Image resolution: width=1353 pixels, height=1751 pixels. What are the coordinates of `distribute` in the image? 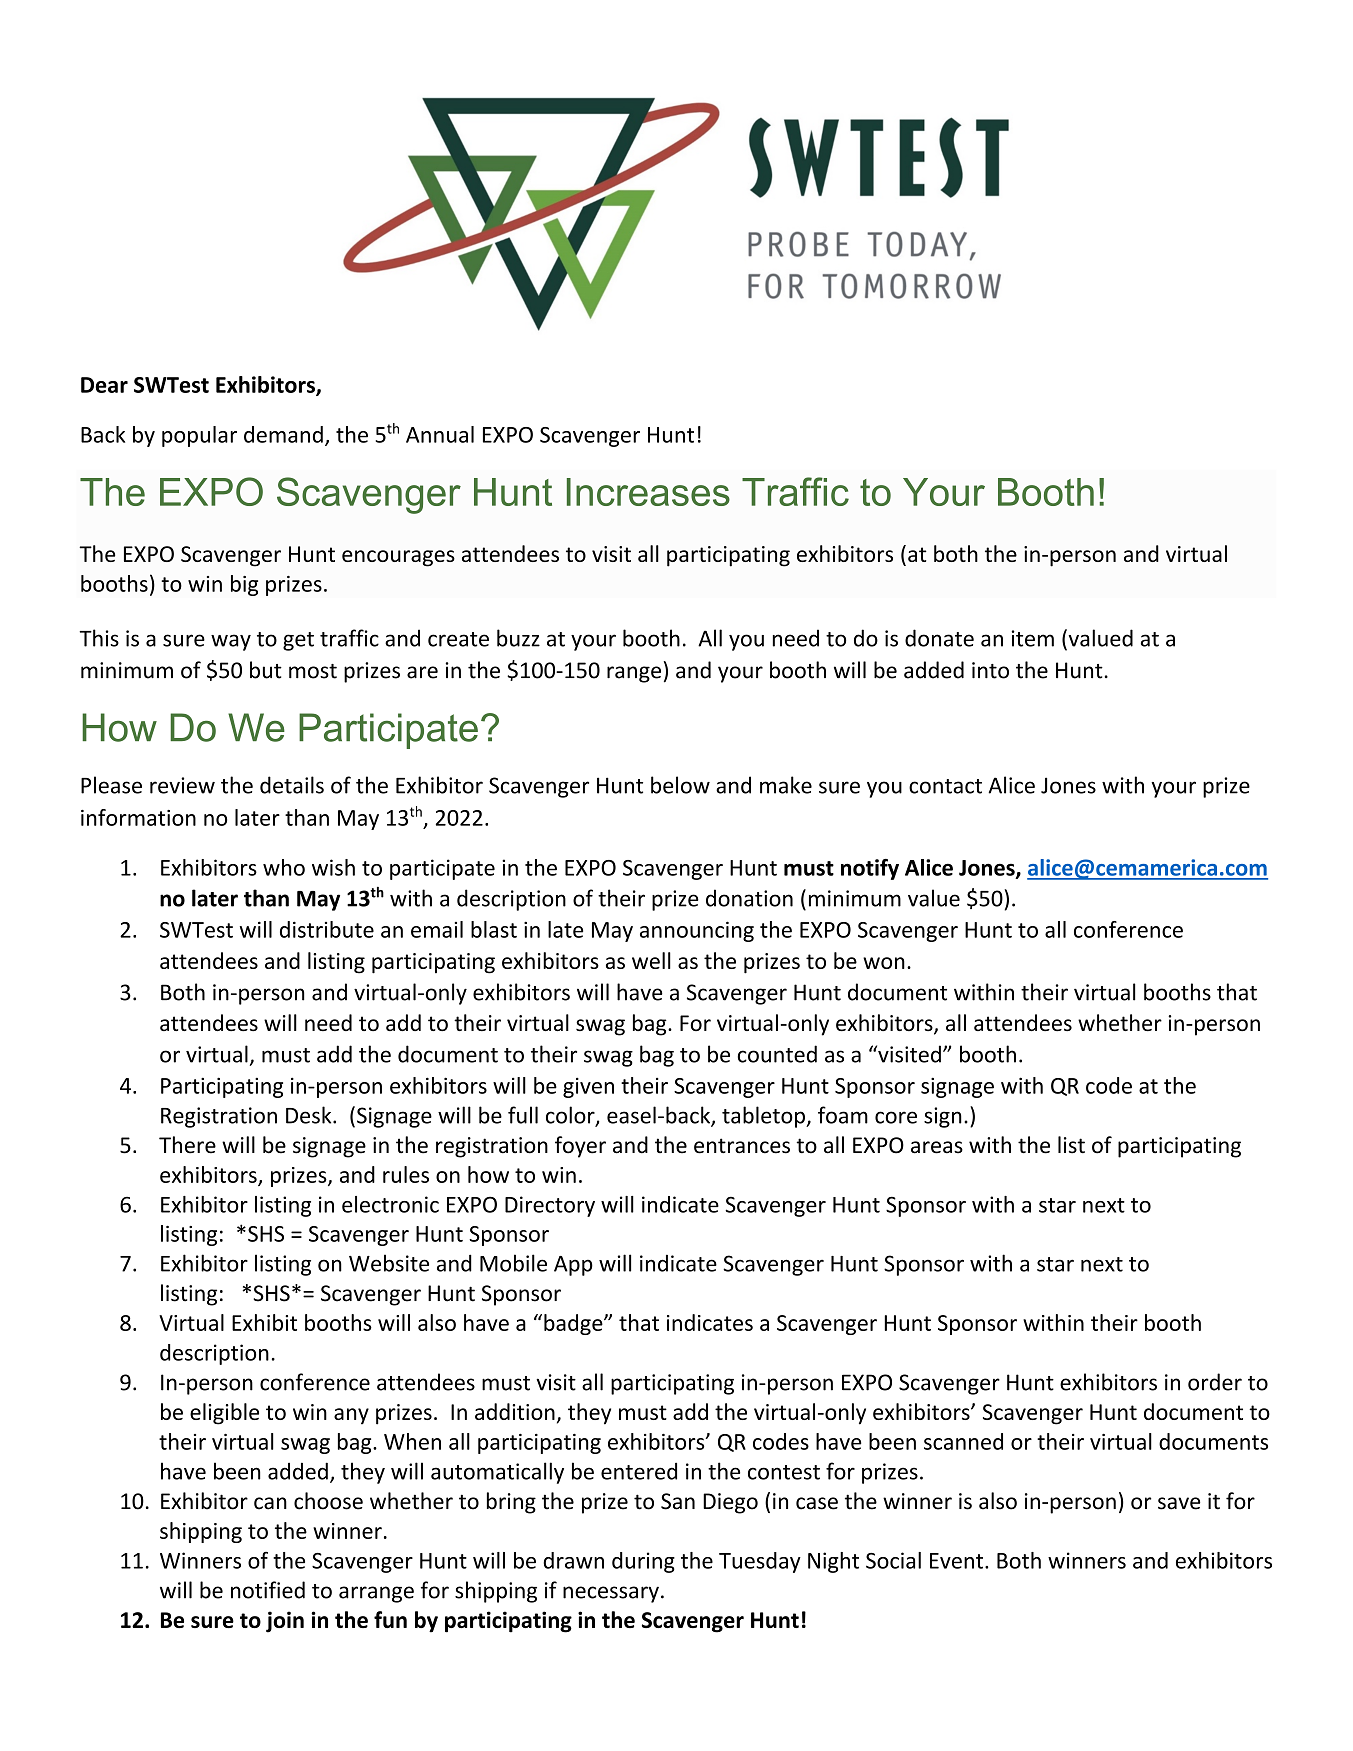 It's located at (327, 929).
